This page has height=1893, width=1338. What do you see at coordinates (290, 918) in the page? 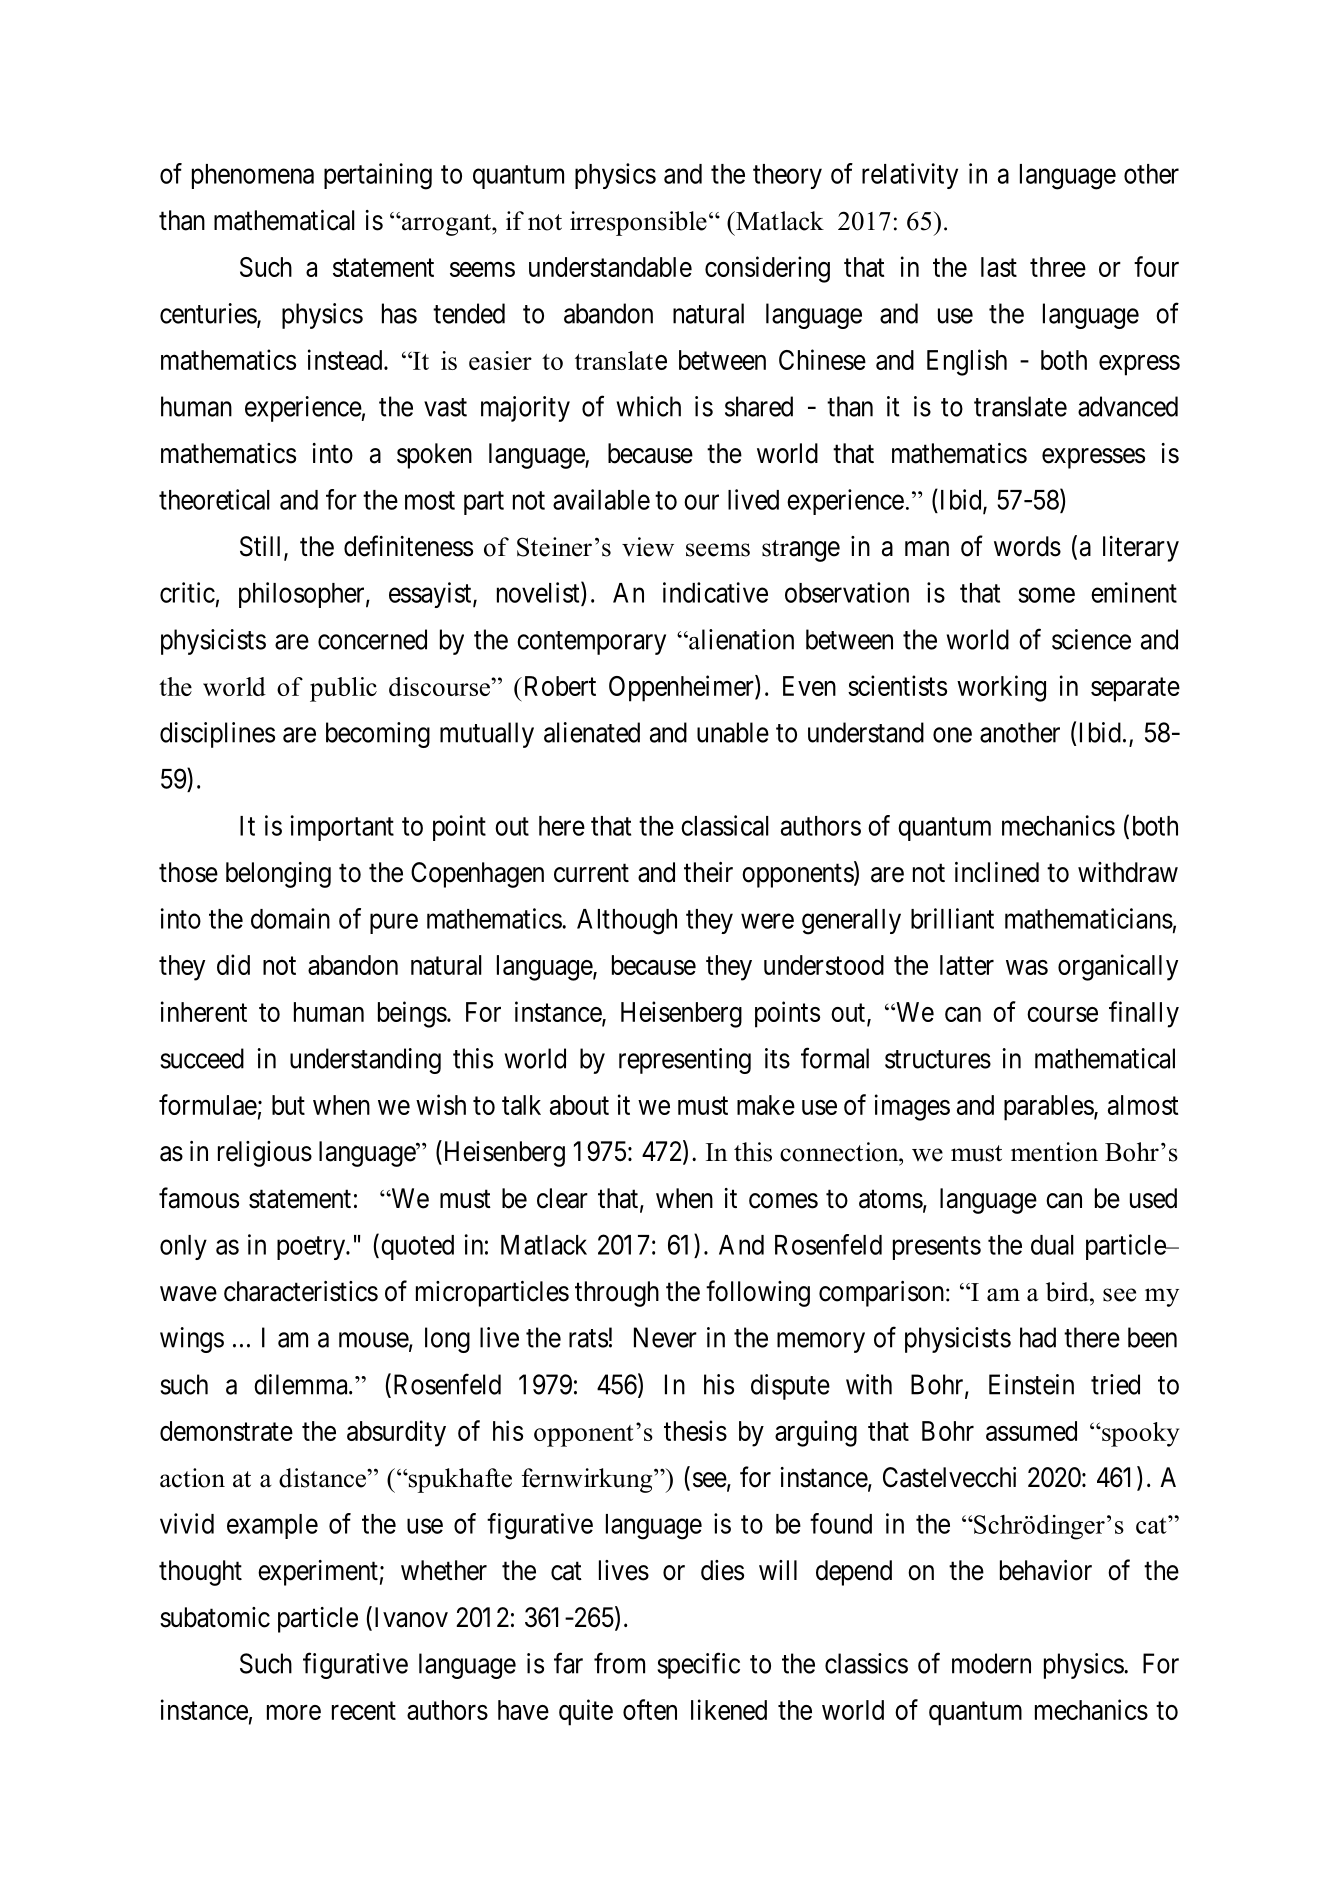
I see `domain` at bounding box center [290, 918].
